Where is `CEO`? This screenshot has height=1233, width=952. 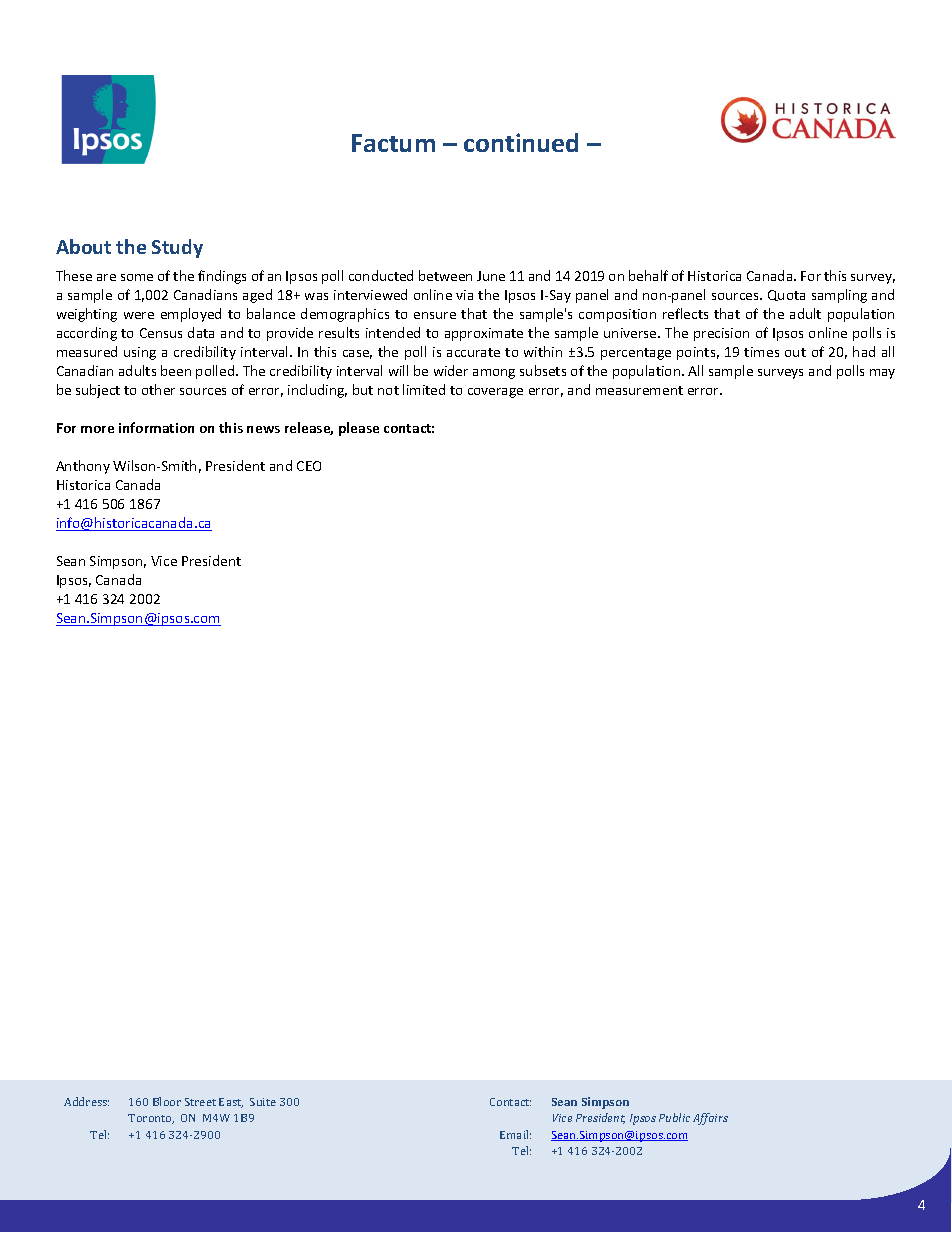 CEO is located at coordinates (309, 466).
